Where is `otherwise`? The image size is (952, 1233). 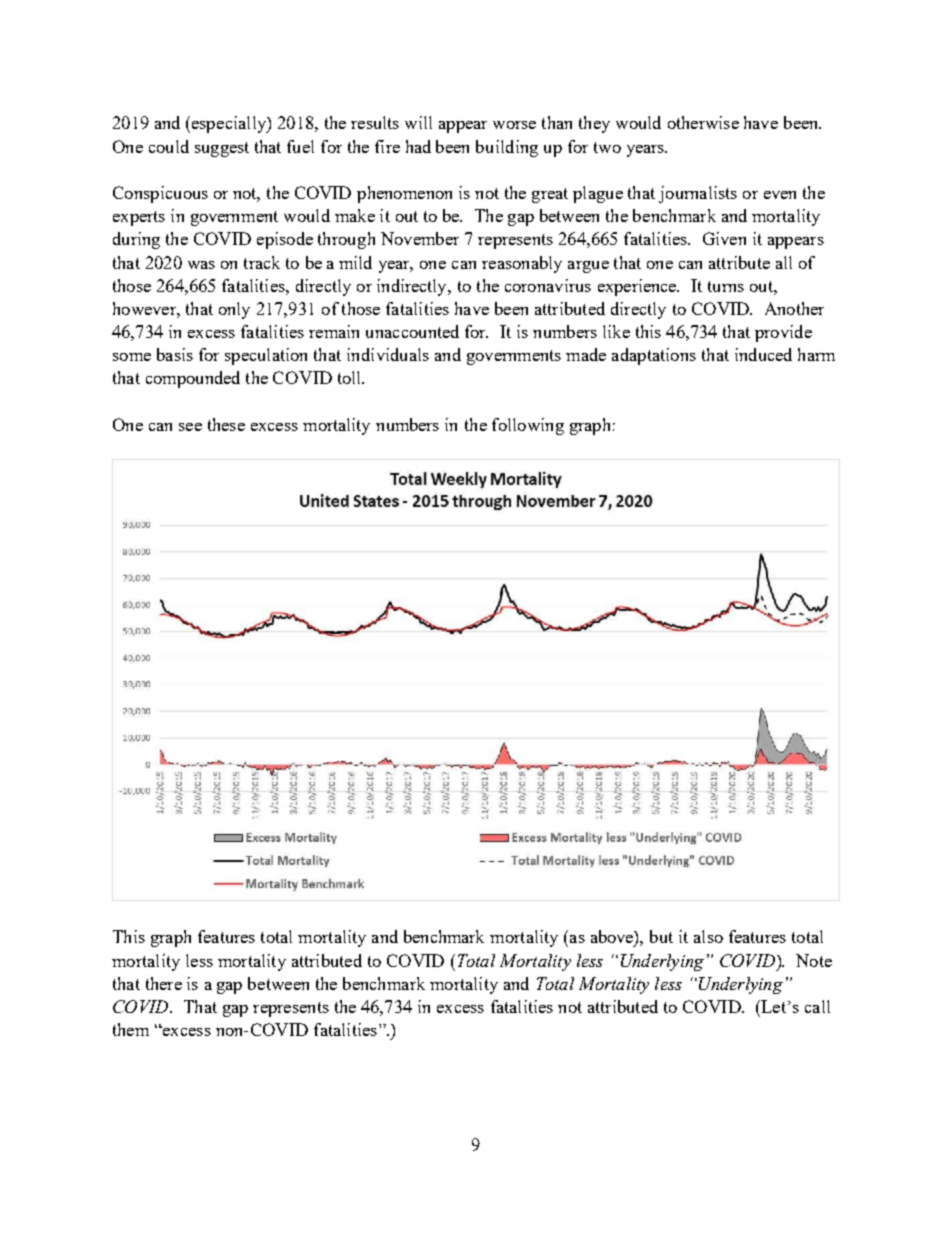 otherwise is located at coordinates (703, 122).
